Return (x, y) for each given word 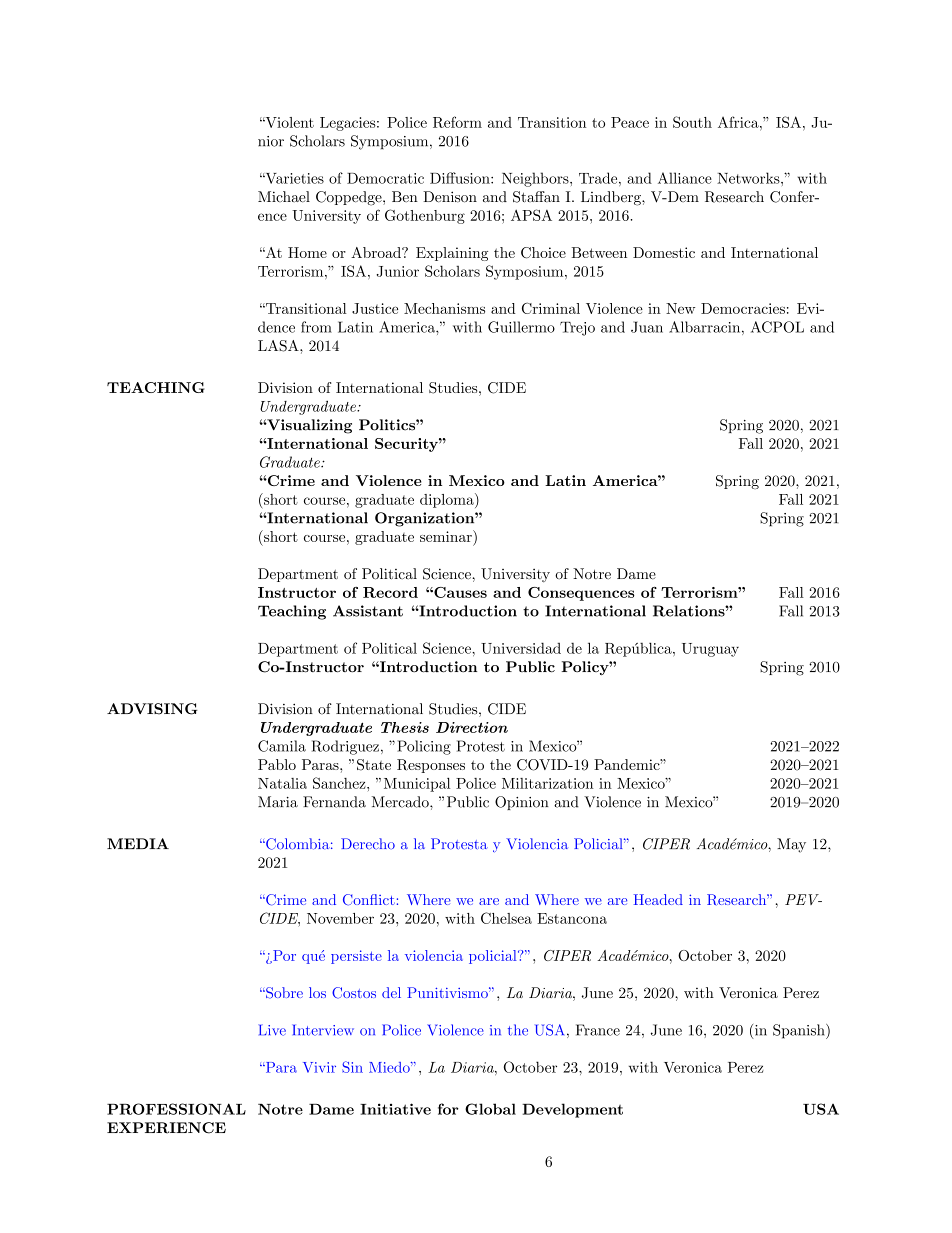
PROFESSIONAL (176, 1109)
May (791, 845)
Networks (749, 178)
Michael (284, 197)
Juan (647, 327)
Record (390, 592)
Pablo (277, 764)
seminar (447, 536)
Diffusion (461, 178)
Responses (431, 766)
